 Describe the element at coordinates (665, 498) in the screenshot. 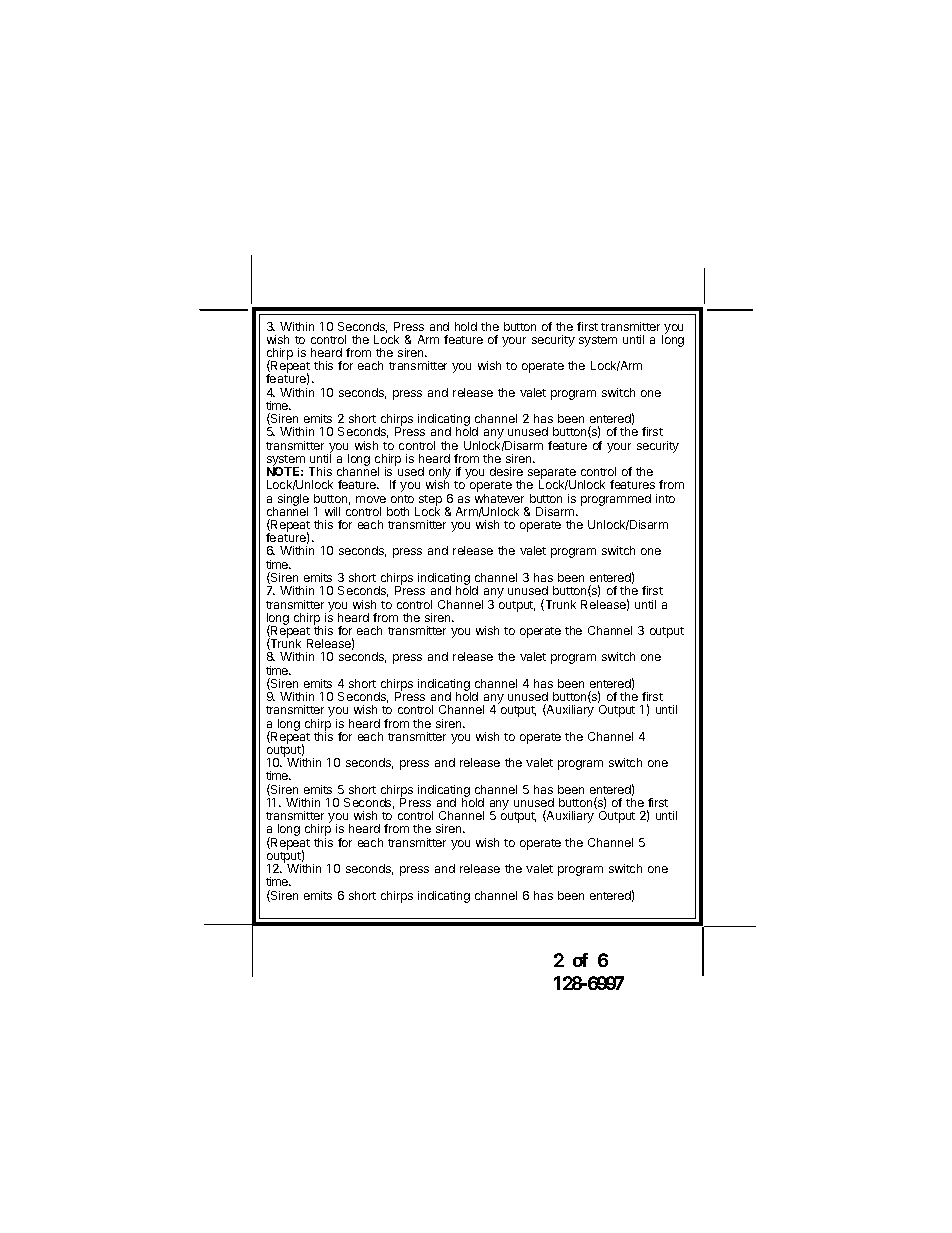

I see `into` at that location.
